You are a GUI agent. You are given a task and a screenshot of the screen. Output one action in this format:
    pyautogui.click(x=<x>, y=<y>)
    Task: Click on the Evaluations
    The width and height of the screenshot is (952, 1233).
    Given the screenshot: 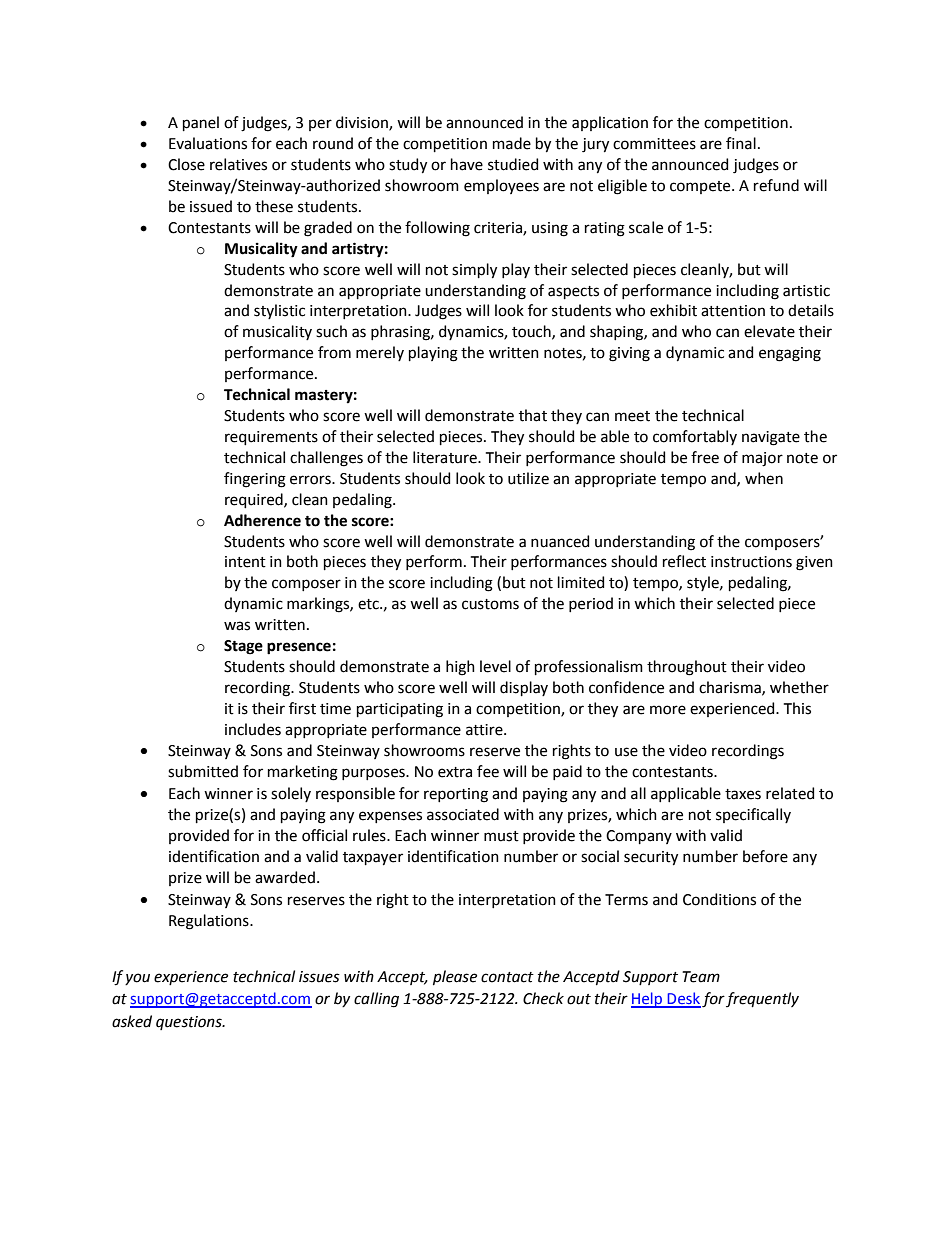 What is the action you would take?
    pyautogui.click(x=208, y=143)
